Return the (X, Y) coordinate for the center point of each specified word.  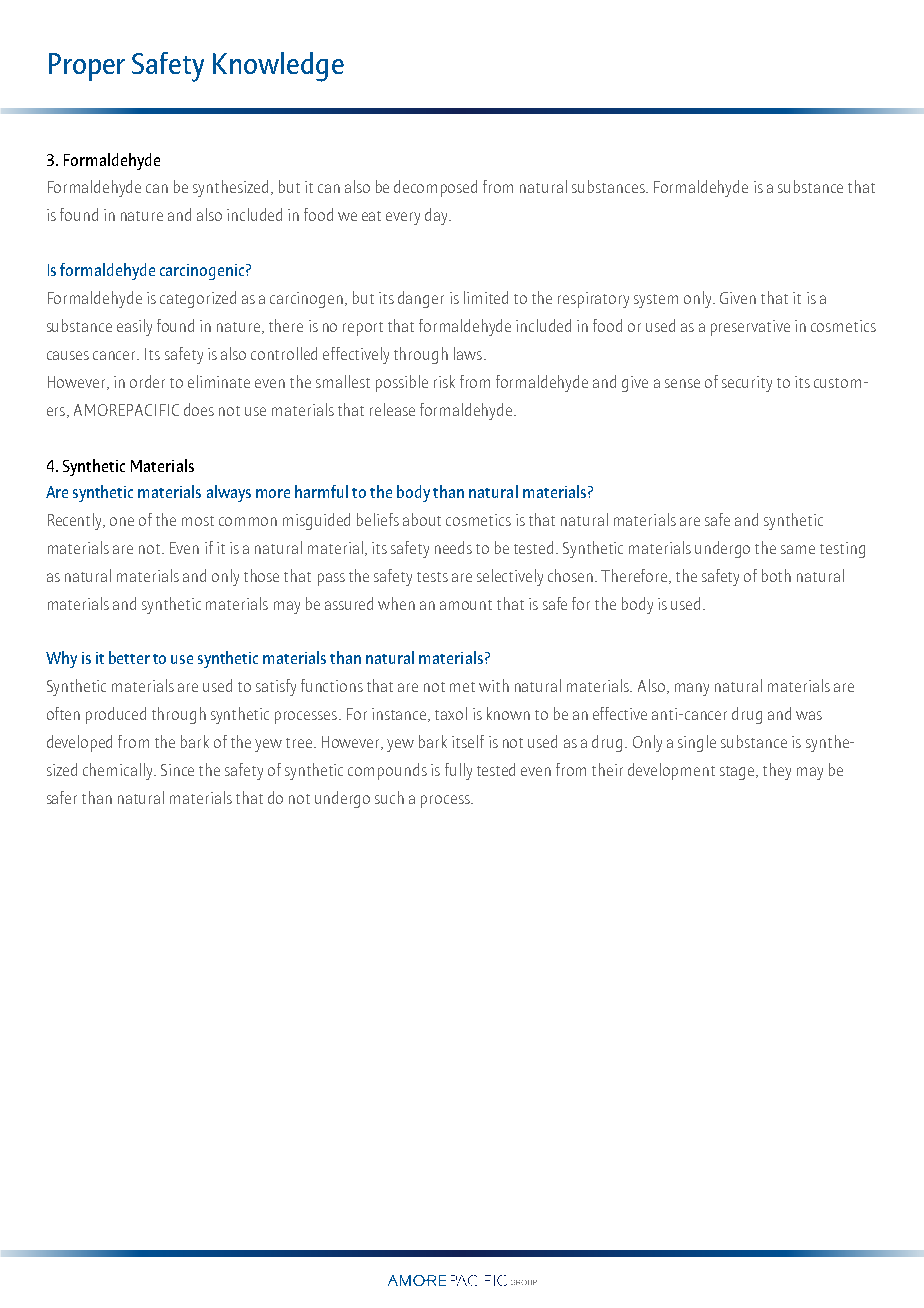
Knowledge (278, 67)
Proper (87, 67)
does (199, 409)
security (747, 384)
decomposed (435, 188)
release (392, 409)
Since (177, 770)
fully (458, 771)
